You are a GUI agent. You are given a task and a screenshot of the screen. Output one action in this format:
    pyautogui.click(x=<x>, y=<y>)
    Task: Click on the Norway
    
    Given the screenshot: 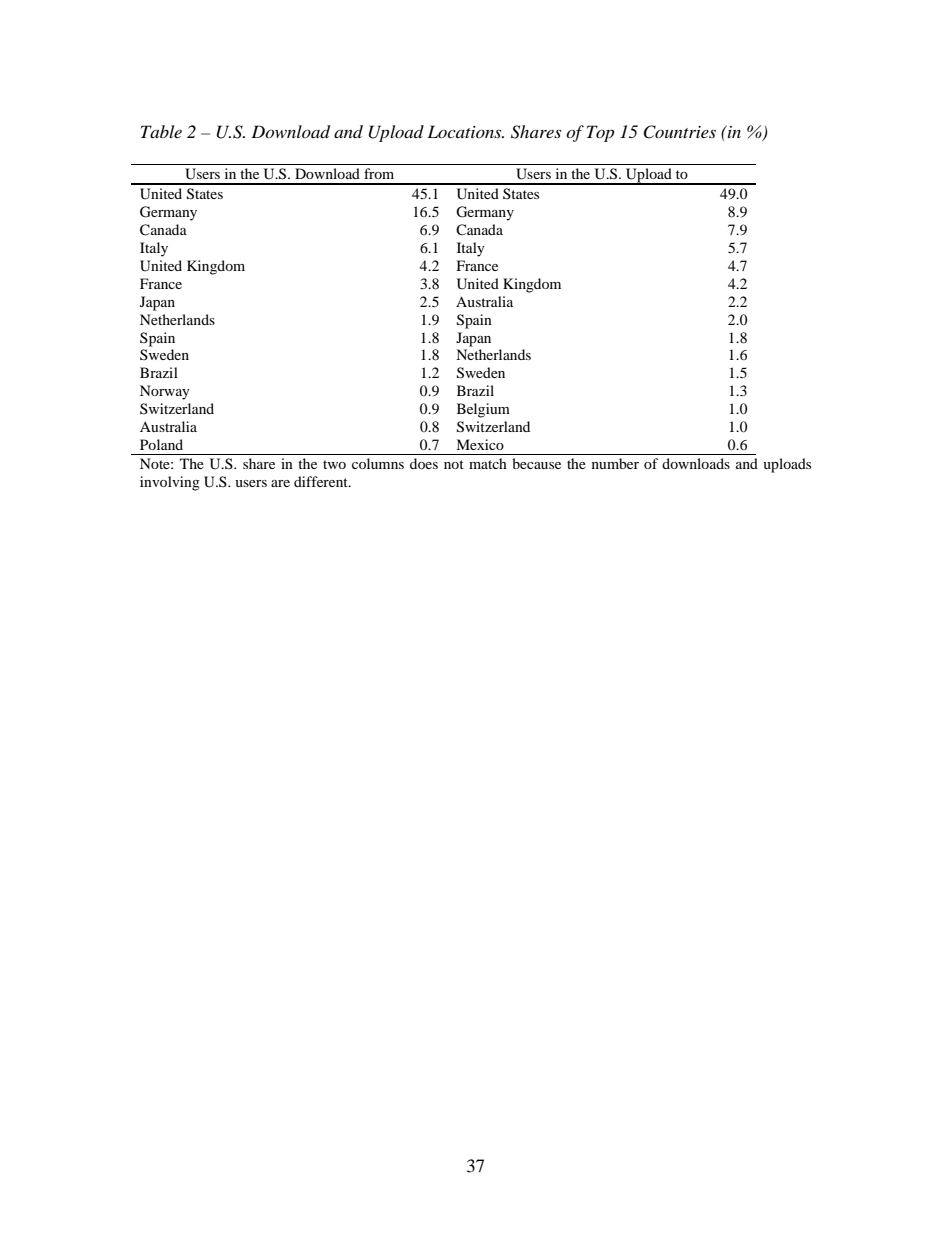 What is the action you would take?
    pyautogui.click(x=165, y=392)
